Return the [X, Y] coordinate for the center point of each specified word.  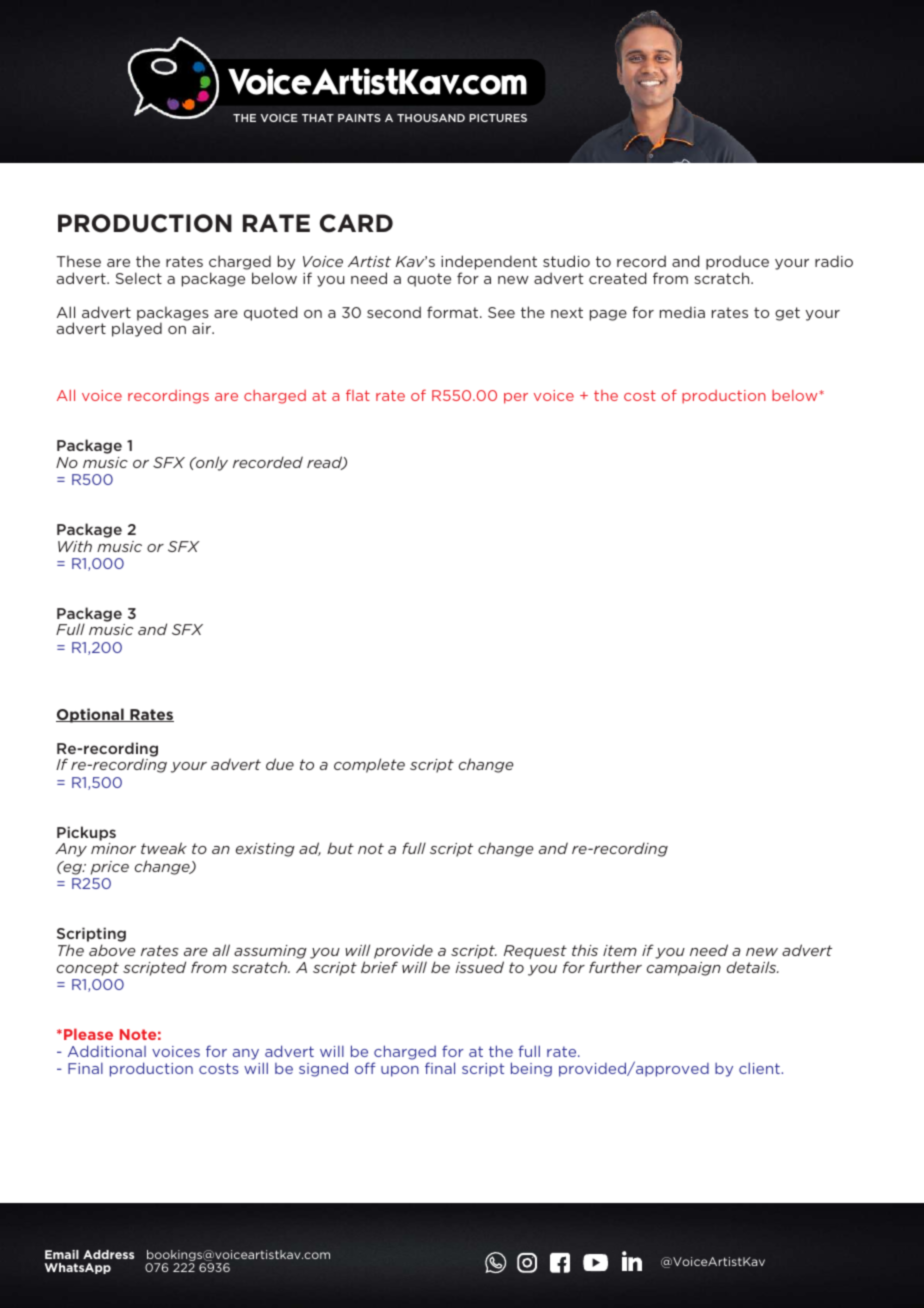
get [787, 314]
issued [479, 967]
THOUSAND [431, 118]
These [79, 261]
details [753, 967]
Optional [91, 715]
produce [737, 264]
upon [400, 1071]
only [211, 463]
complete [369, 765]
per [516, 398]
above [112, 950]
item [620, 950]
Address [108, 1254]
